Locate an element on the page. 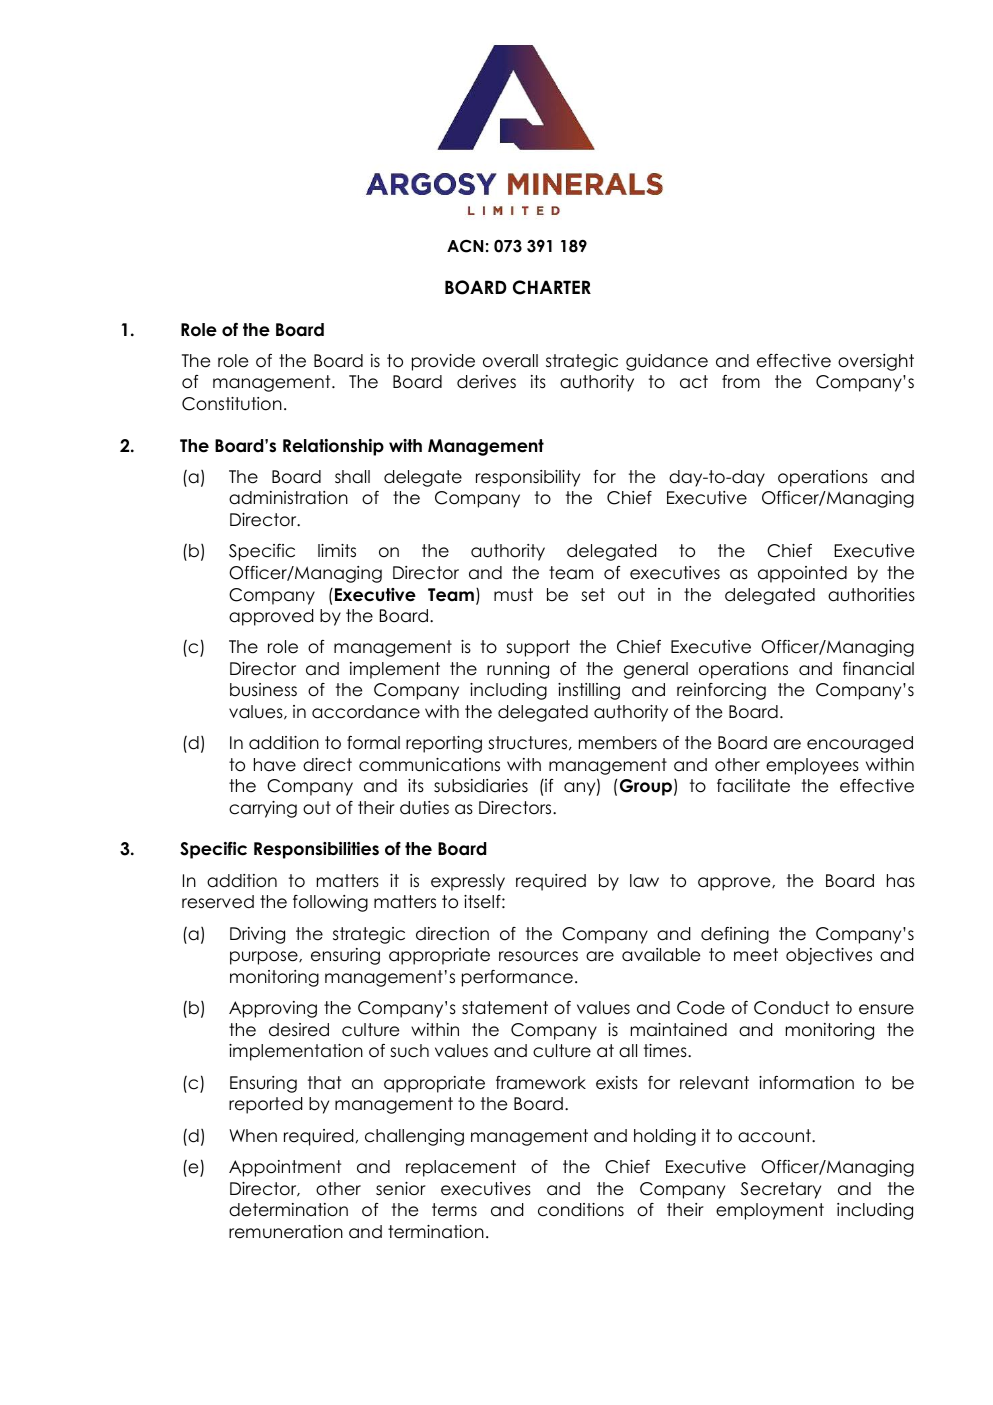  remuneration is located at coordinates (286, 1232).
